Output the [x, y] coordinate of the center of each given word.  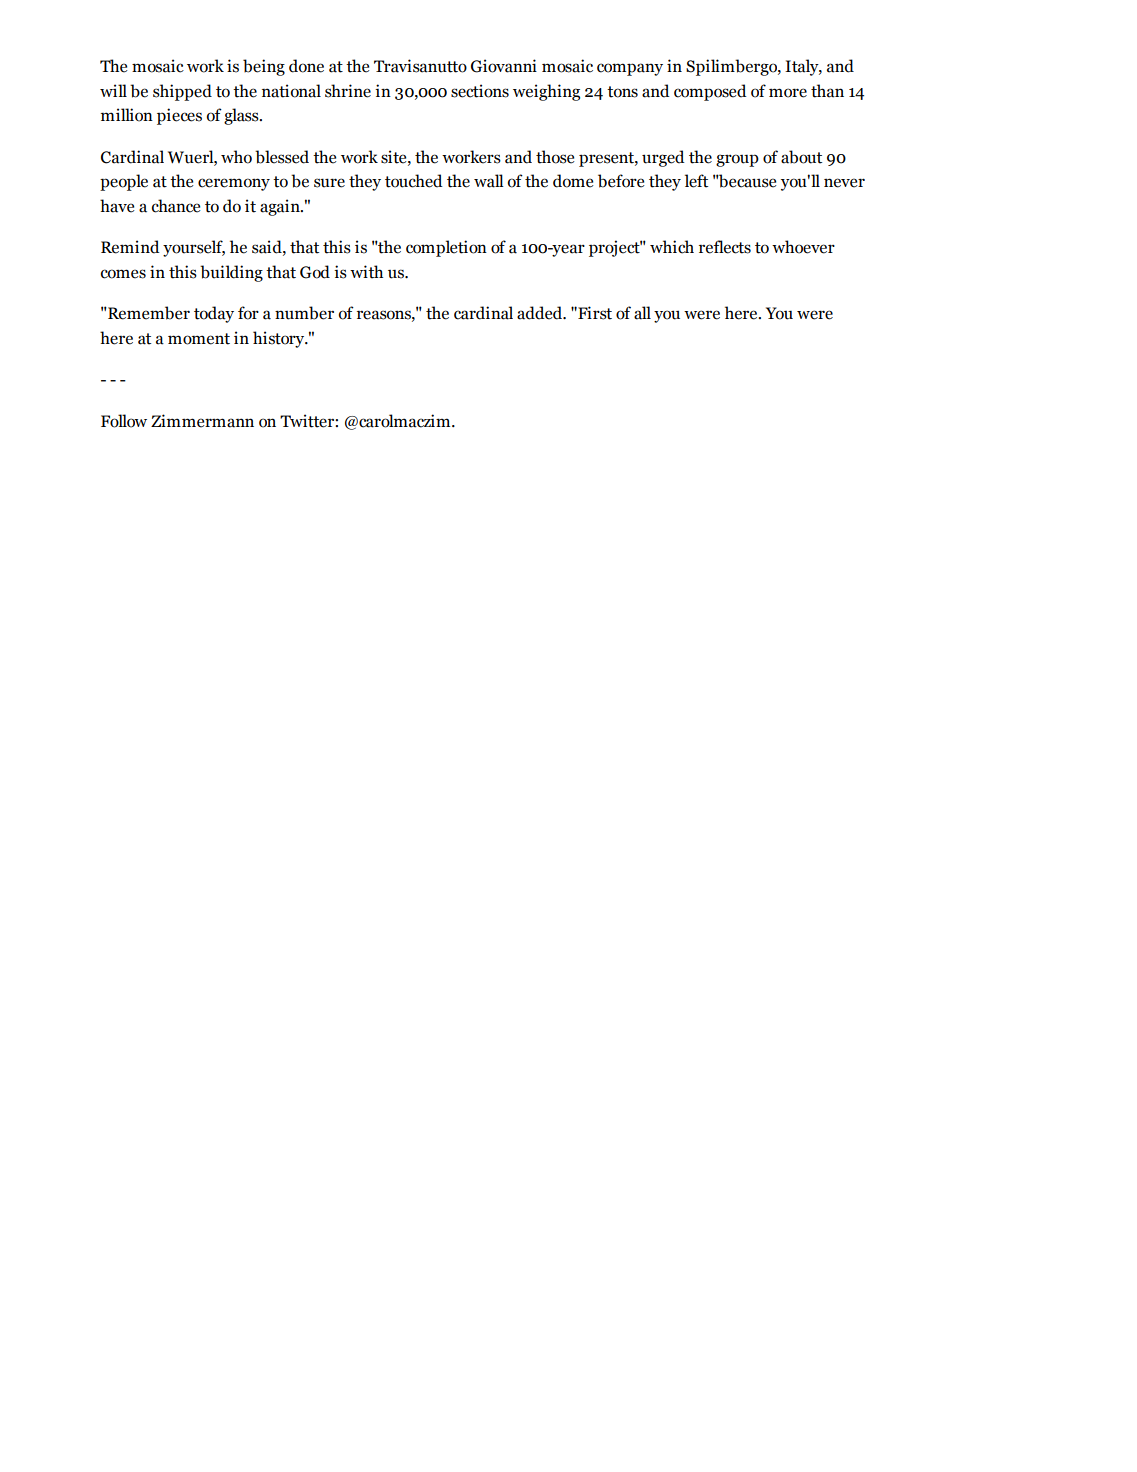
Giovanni [504, 66]
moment [199, 339]
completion [446, 248]
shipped [182, 92]
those [555, 157]
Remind [130, 247]
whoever [803, 247]
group [737, 160]
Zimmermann [202, 421]
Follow [124, 421]
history [280, 339]
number [304, 313]
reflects [725, 247]
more [788, 93]
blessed [282, 157]
